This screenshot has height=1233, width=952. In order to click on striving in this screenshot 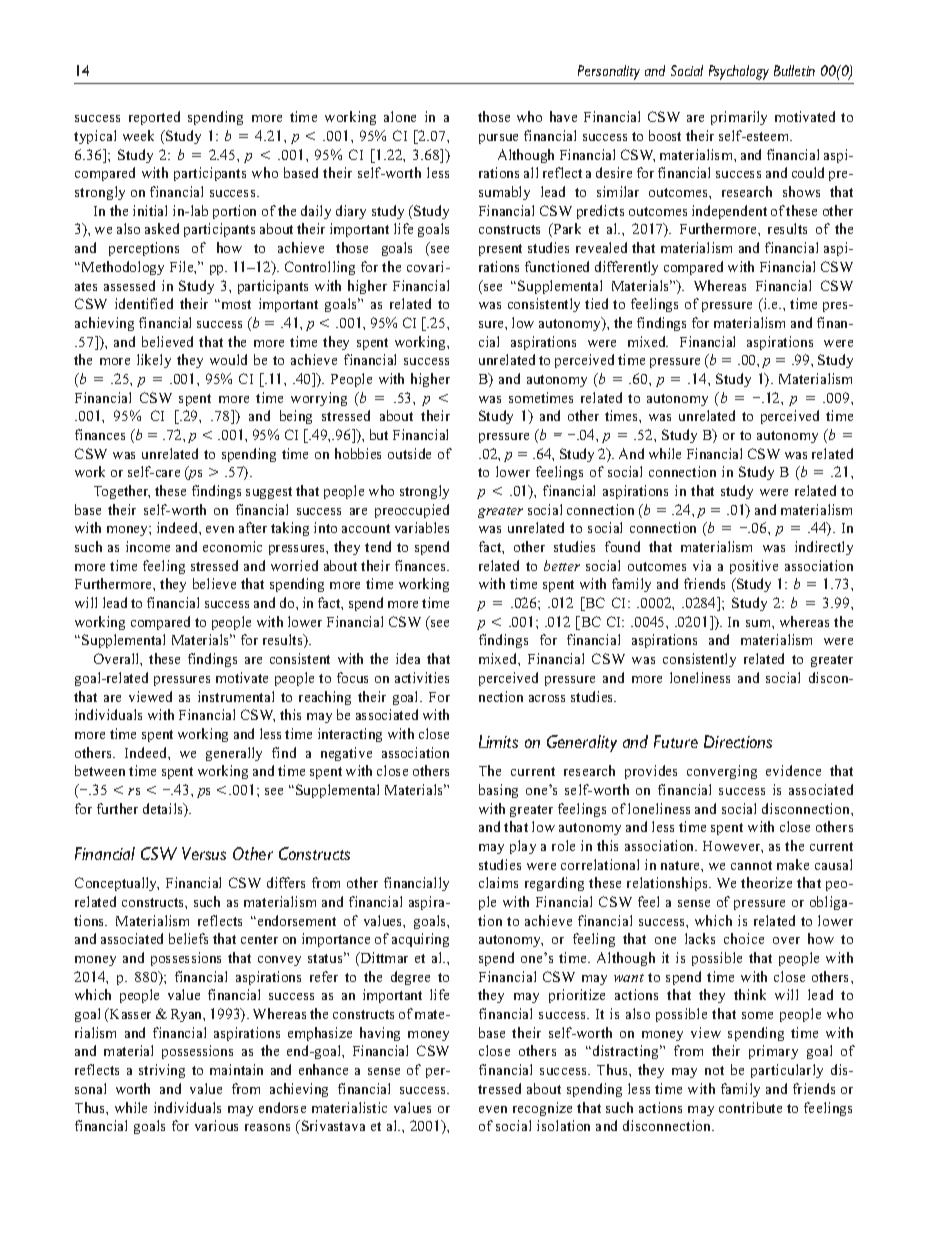, I will do `click(162, 1071)`.
